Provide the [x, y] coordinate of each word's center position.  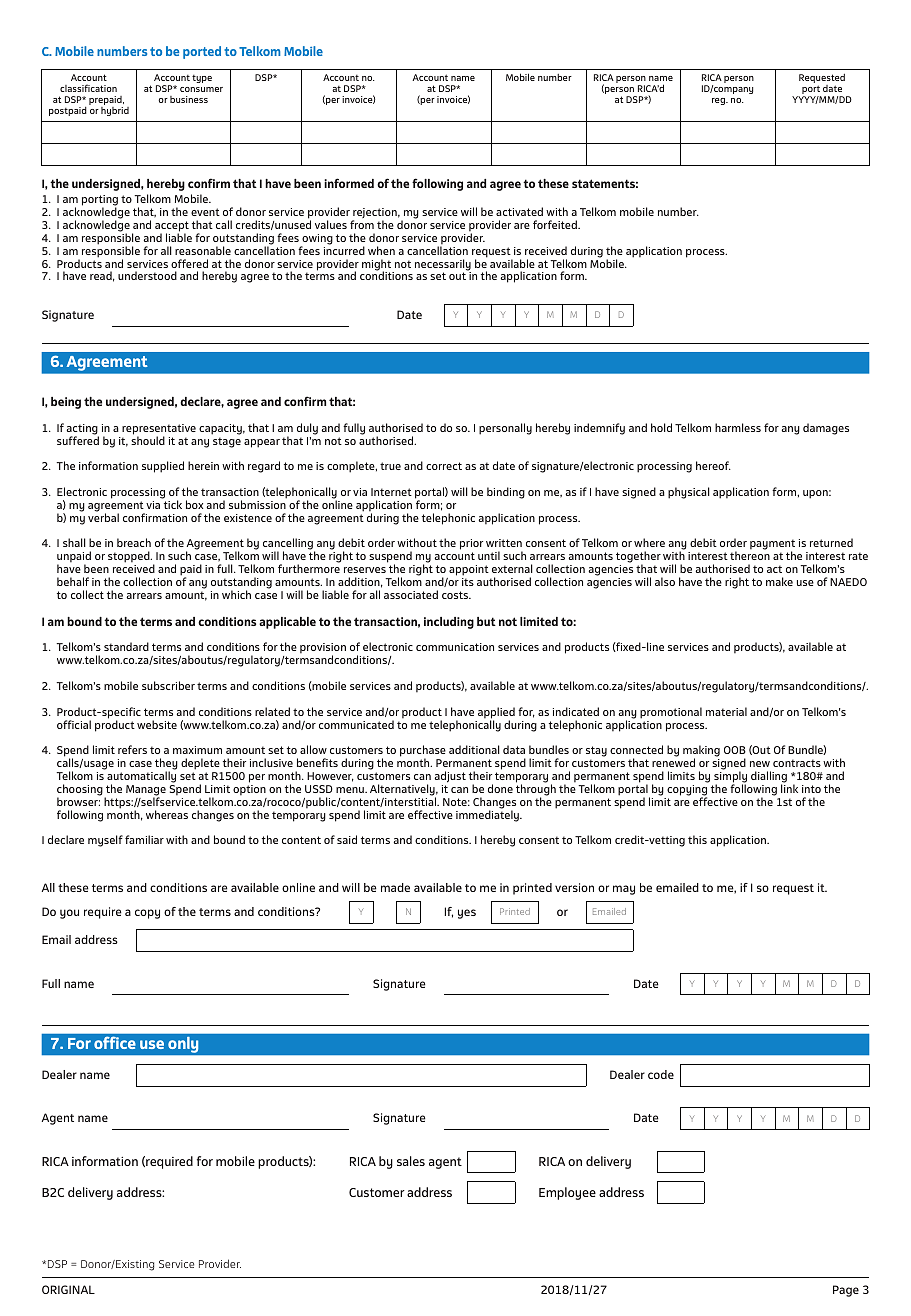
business [189, 99]
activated [519, 211]
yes [467, 914]
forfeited [556, 224]
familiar [144, 839]
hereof [713, 465]
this [697, 839]
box [194, 504]
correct [444, 466]
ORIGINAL [68, 1289]
